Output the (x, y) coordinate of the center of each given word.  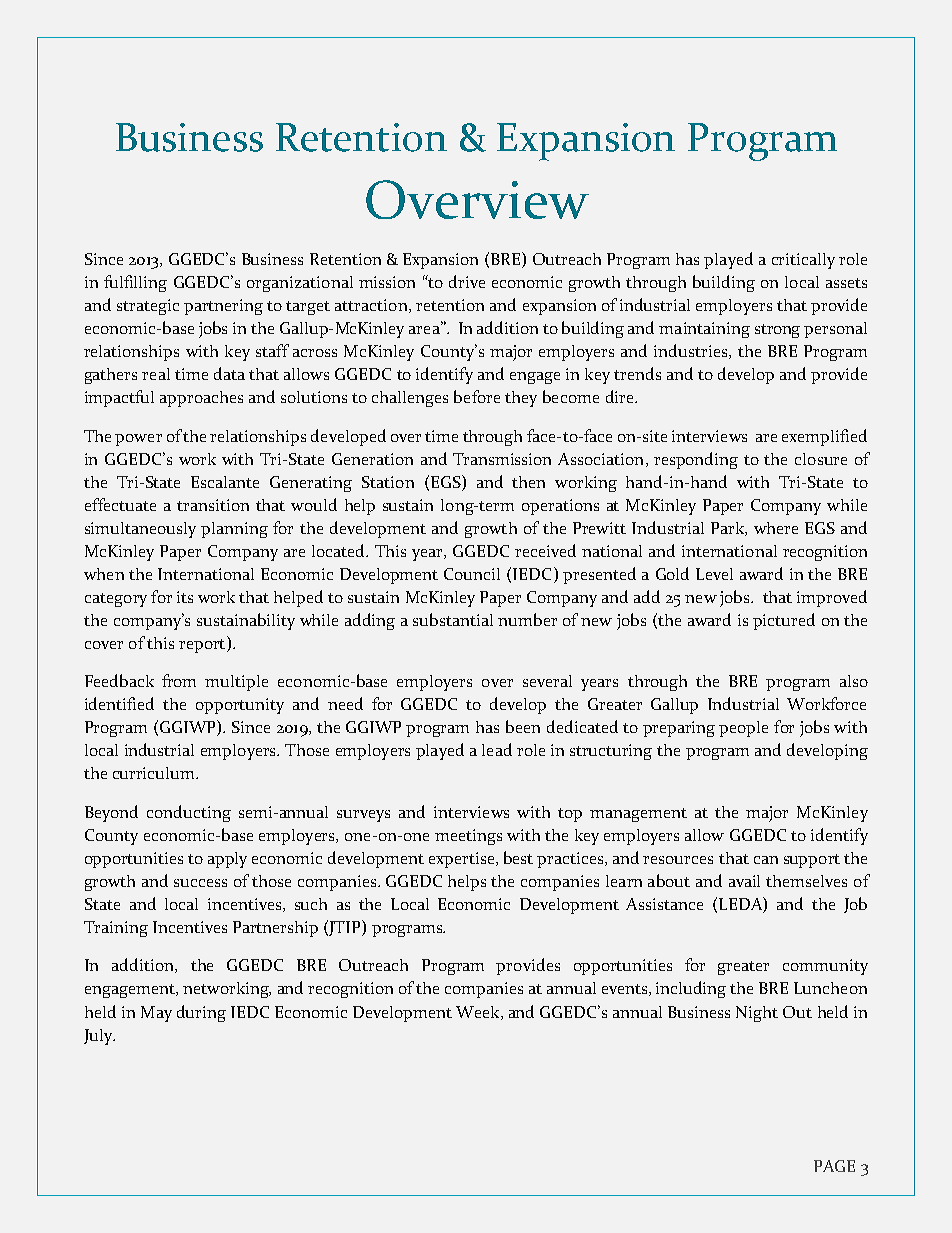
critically (803, 261)
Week (479, 1013)
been (523, 726)
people (743, 729)
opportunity (240, 706)
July (99, 1037)
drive (467, 281)
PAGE (834, 1166)
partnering (223, 307)
